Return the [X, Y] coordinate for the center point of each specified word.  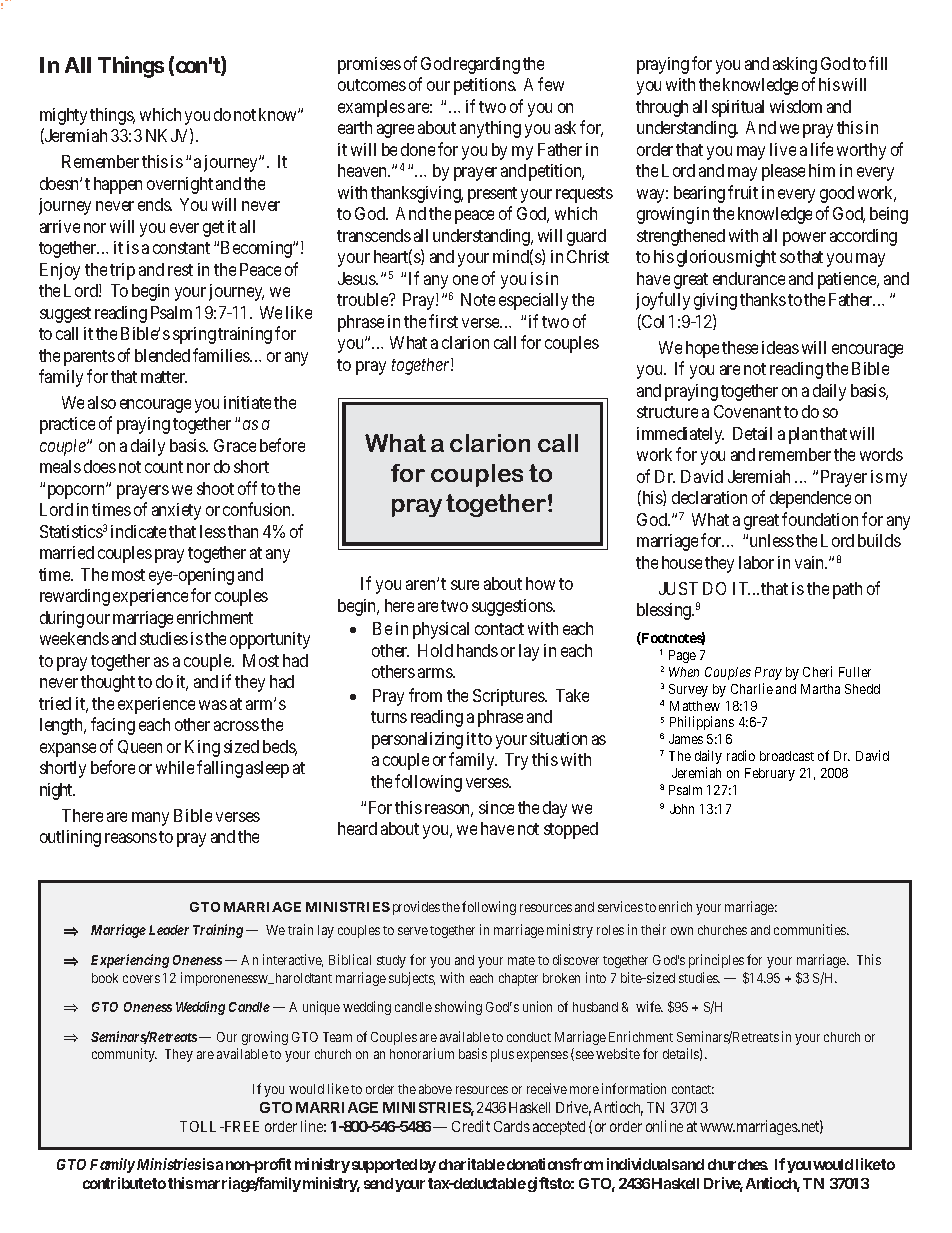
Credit [471, 1126]
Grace [235, 445]
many [150, 819]
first [443, 321]
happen [118, 185]
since [496, 807]
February [770, 774]
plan [803, 435]
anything [490, 129]
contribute [117, 1183]
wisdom [796, 106]
